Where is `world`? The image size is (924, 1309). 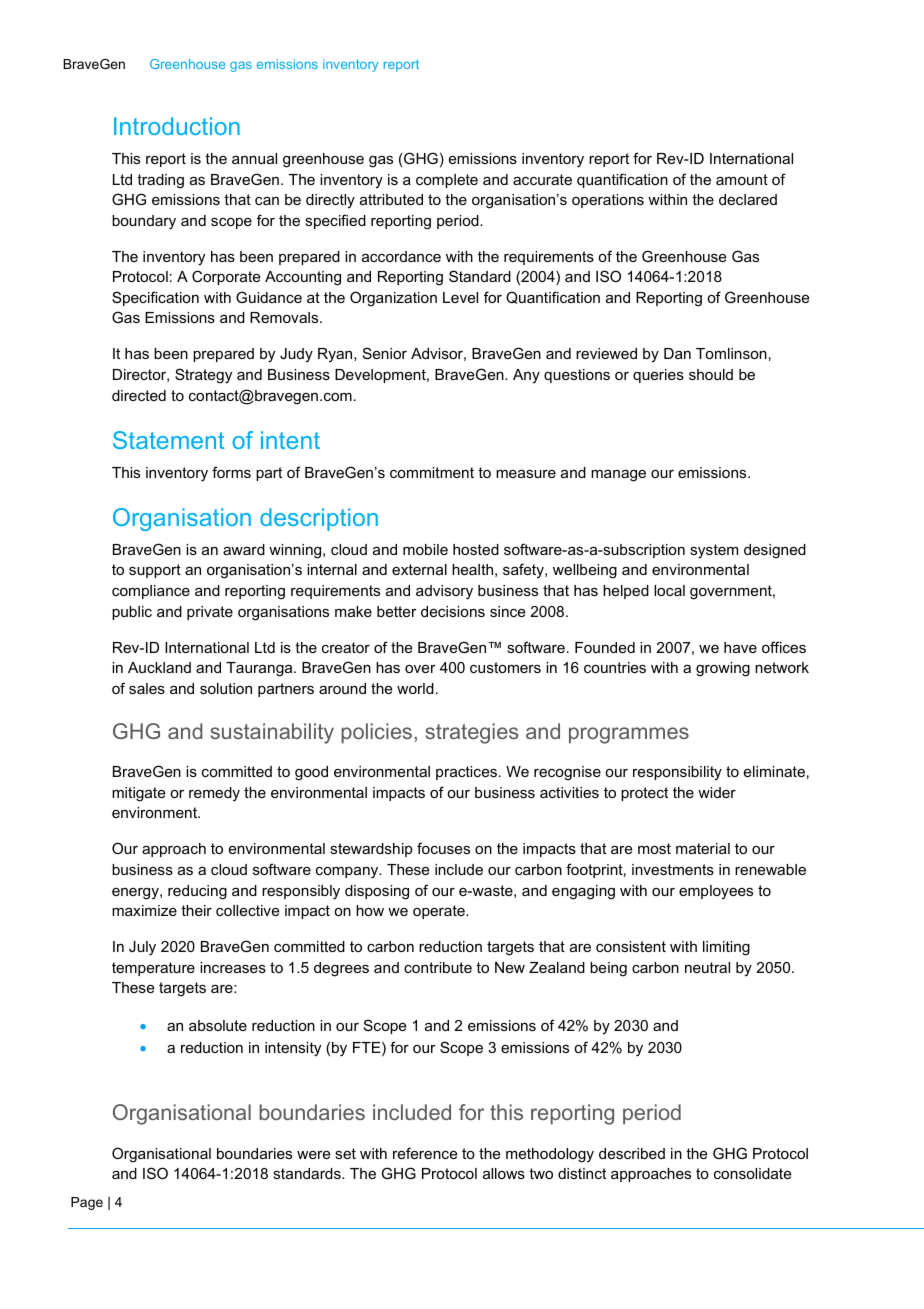 world is located at coordinates (415, 688).
